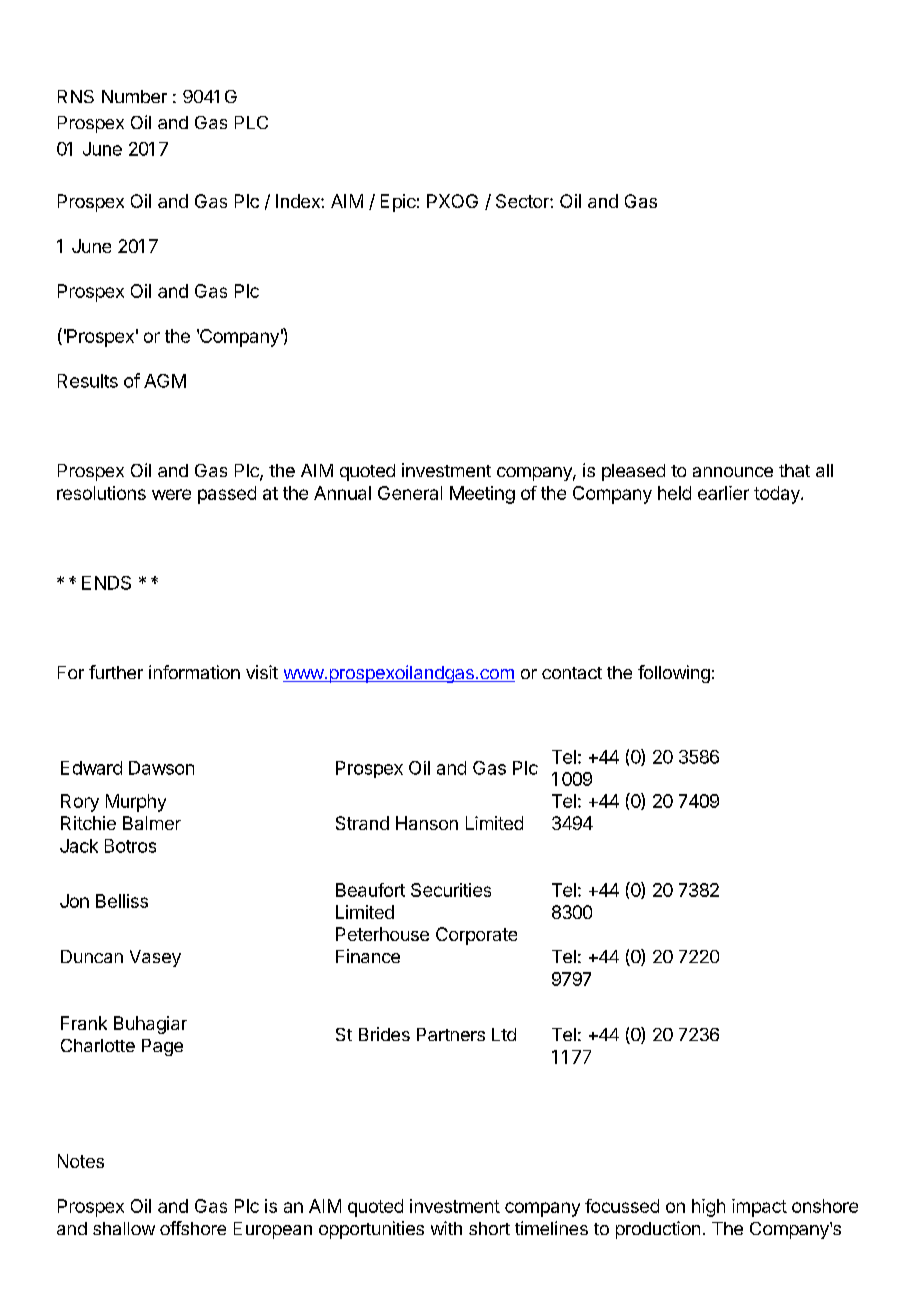 The image size is (924, 1308). What do you see at coordinates (299, 201) in the screenshot?
I see `Index` at bounding box center [299, 201].
